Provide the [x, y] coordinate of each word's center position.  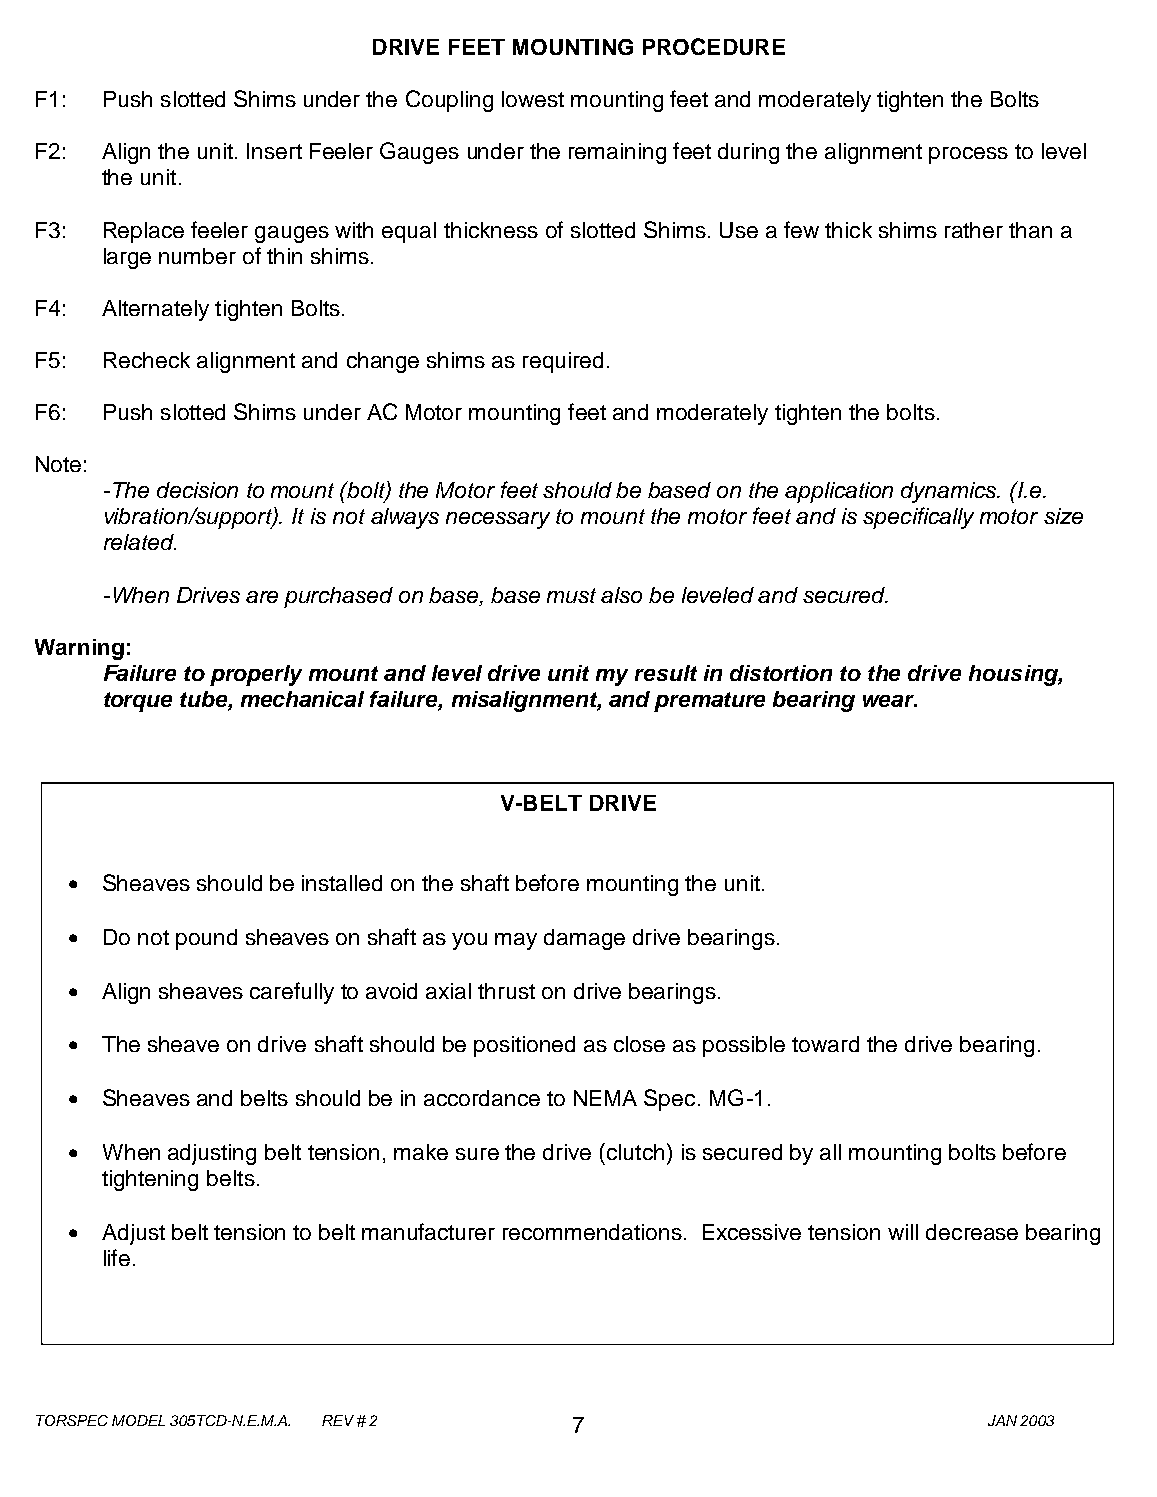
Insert [274, 151]
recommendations [592, 1232]
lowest [533, 99]
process [968, 155]
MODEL [138, 1420]
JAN [1002, 1420]
